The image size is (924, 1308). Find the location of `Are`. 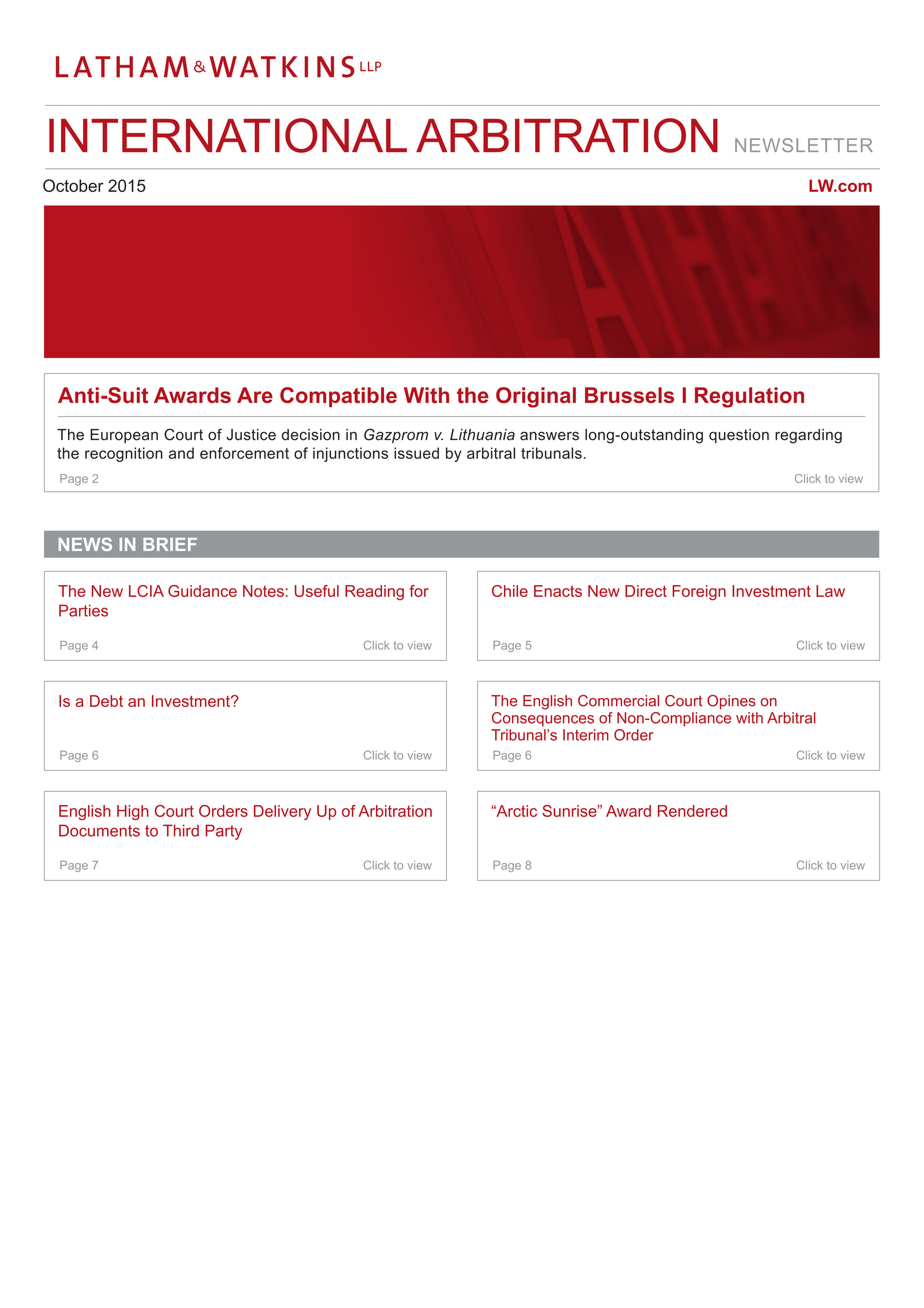

Are is located at coordinates (255, 395).
